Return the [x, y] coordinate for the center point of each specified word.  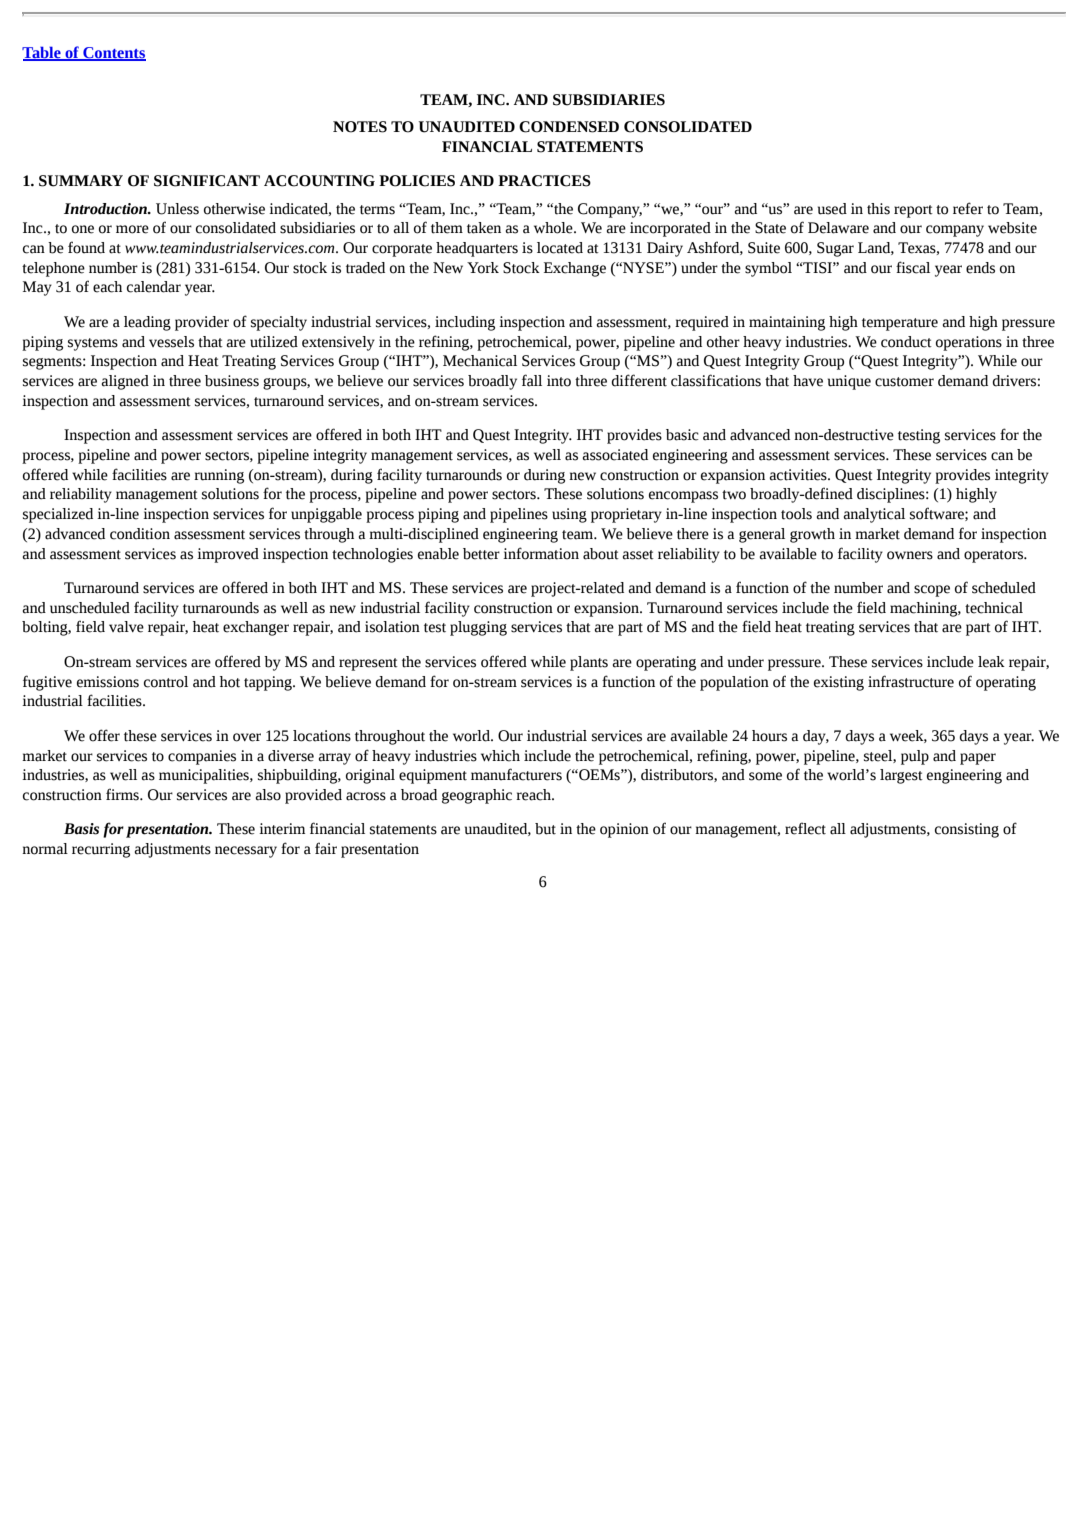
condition [140, 534]
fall [532, 380]
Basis [81, 829]
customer [904, 382]
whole [554, 228]
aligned [125, 382]
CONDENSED [569, 127]
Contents [113, 54]
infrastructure [911, 681]
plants [589, 663]
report [913, 211]
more [132, 229]
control [166, 682]
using [569, 515]
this [878, 209]
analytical [874, 515]
